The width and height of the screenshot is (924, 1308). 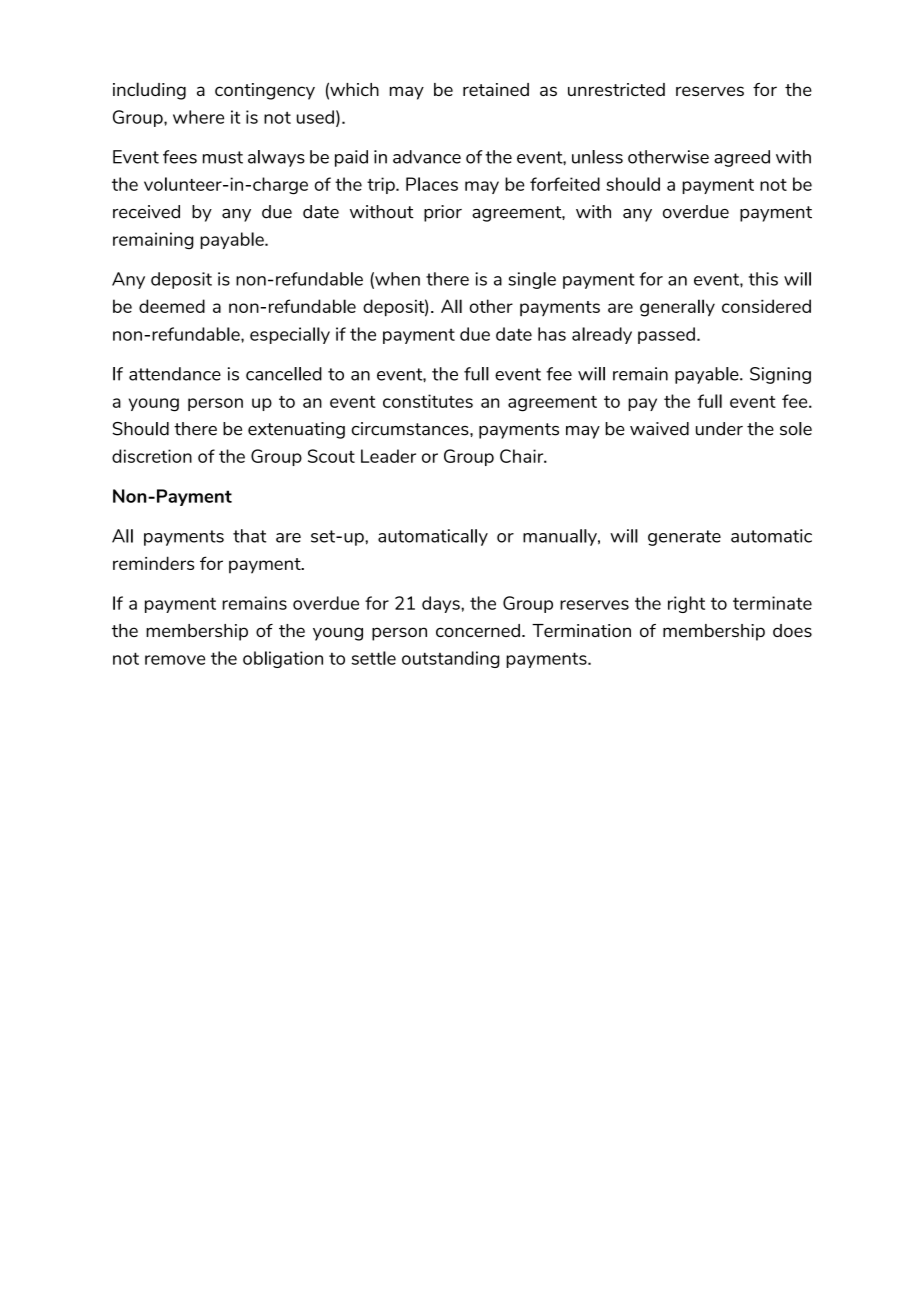 What do you see at coordinates (478, 630) in the screenshot?
I see `concerned` at bounding box center [478, 630].
